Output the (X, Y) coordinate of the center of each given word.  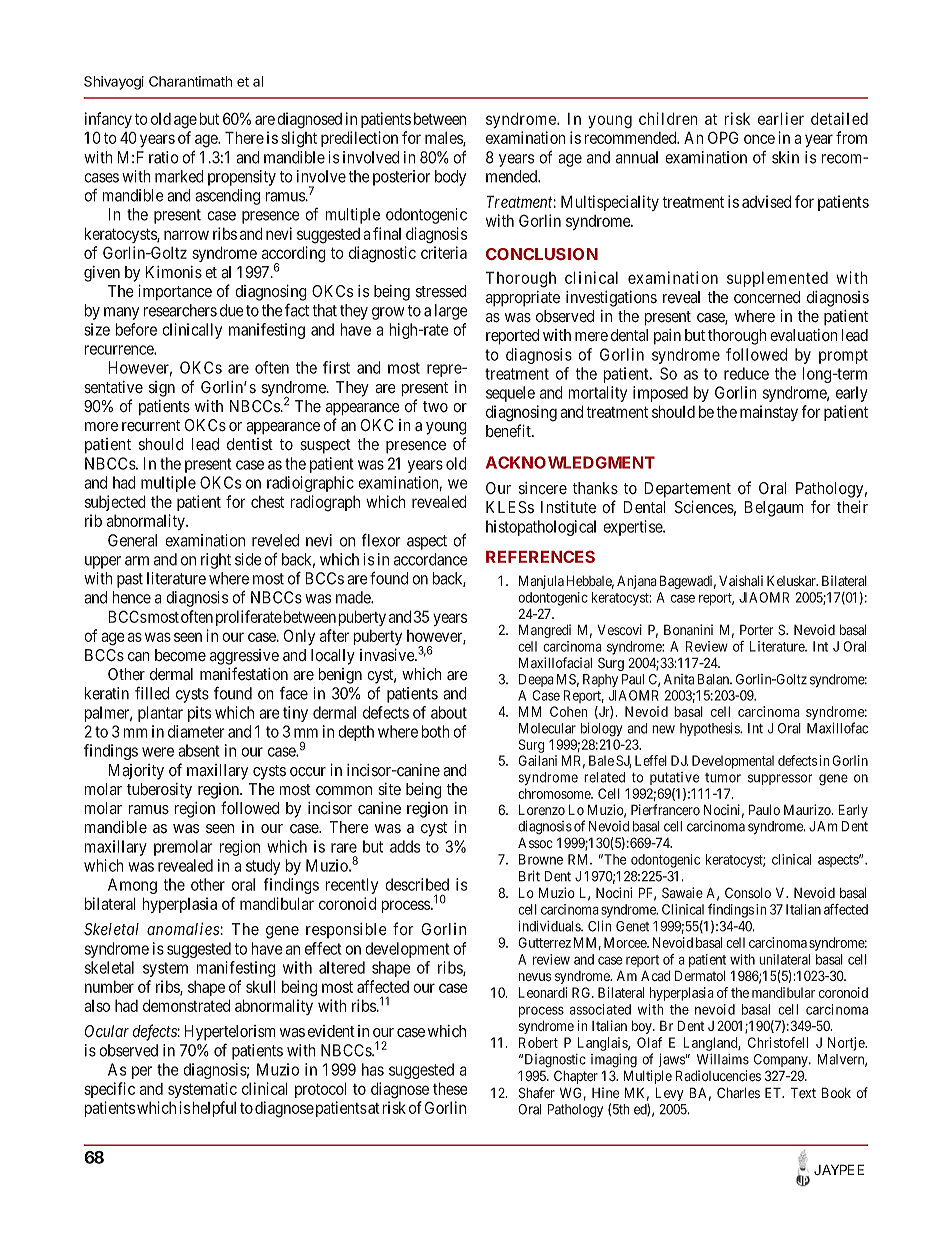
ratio (164, 157)
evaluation (804, 335)
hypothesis (710, 729)
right (216, 561)
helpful (214, 1109)
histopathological (541, 528)
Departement (687, 490)
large (451, 312)
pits (199, 714)
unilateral (784, 959)
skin (785, 157)
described (417, 884)
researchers (180, 310)
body (450, 178)
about (449, 712)
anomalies (184, 929)
